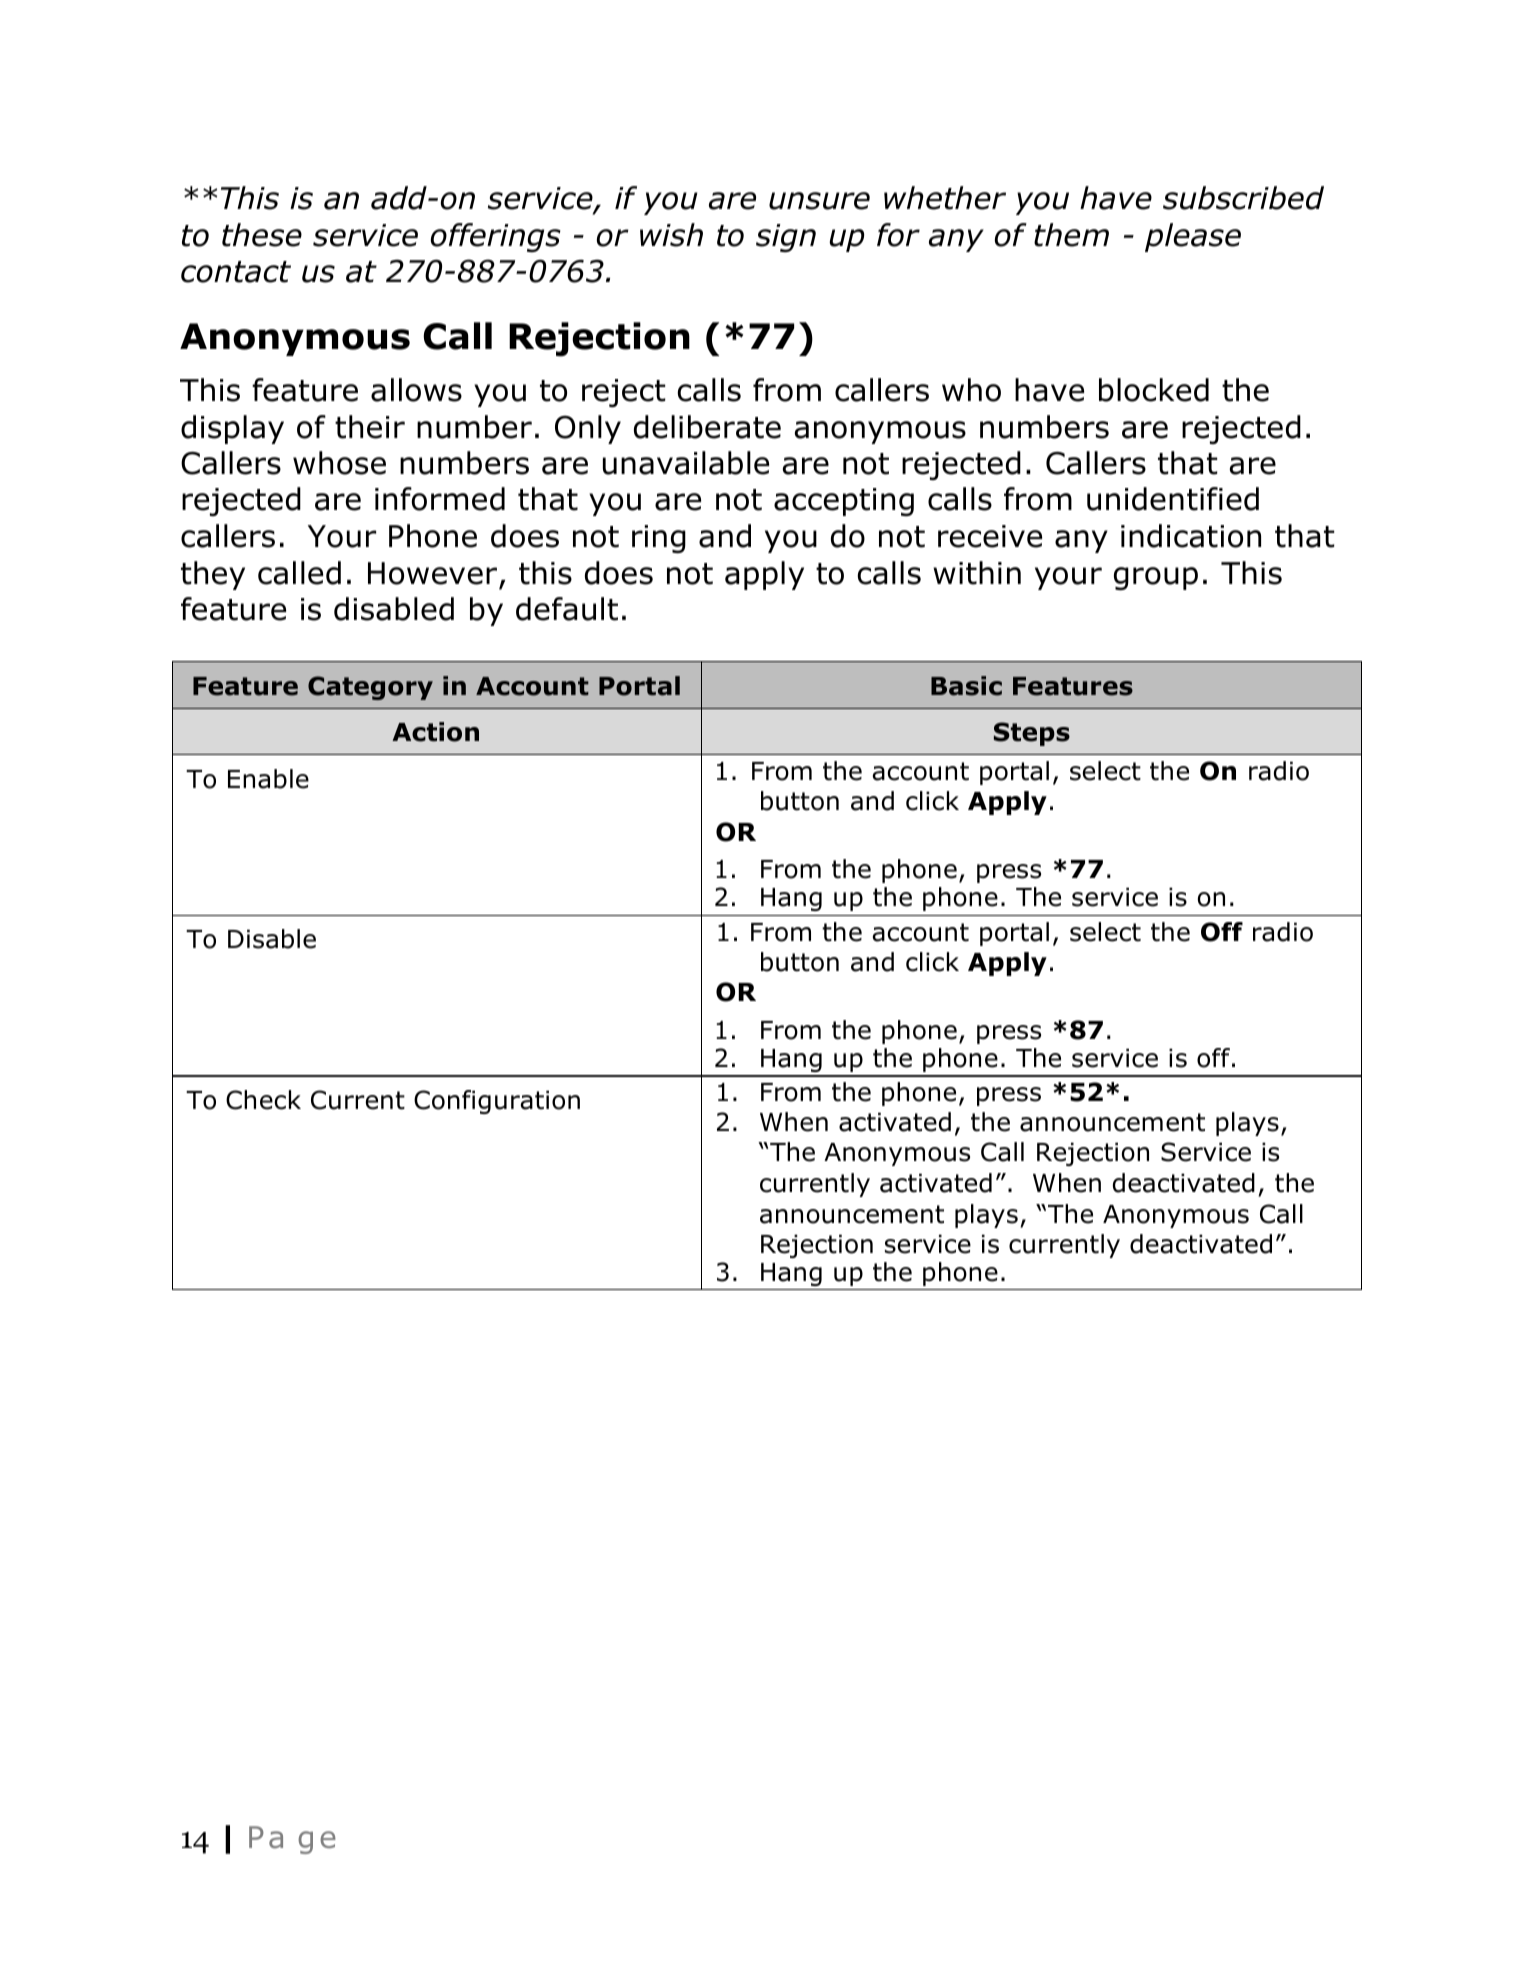 This screenshot has height=1979, width=1530. I want to click on wish, so click(671, 235).
